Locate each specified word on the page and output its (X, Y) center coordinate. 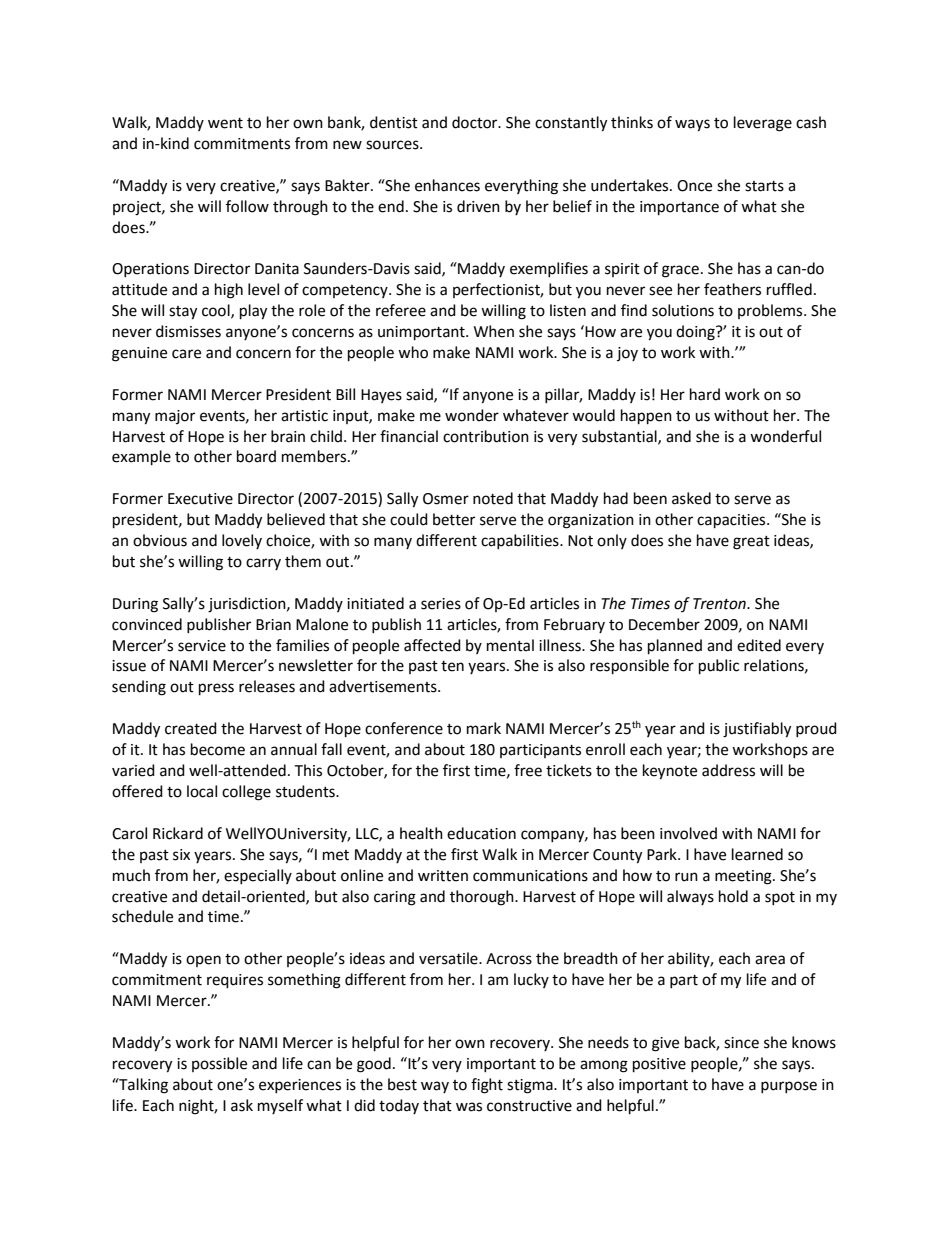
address (728, 770)
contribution (486, 436)
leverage (763, 124)
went (225, 123)
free (528, 770)
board (256, 456)
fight (487, 1086)
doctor (476, 122)
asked (691, 498)
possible (219, 1064)
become (218, 749)
